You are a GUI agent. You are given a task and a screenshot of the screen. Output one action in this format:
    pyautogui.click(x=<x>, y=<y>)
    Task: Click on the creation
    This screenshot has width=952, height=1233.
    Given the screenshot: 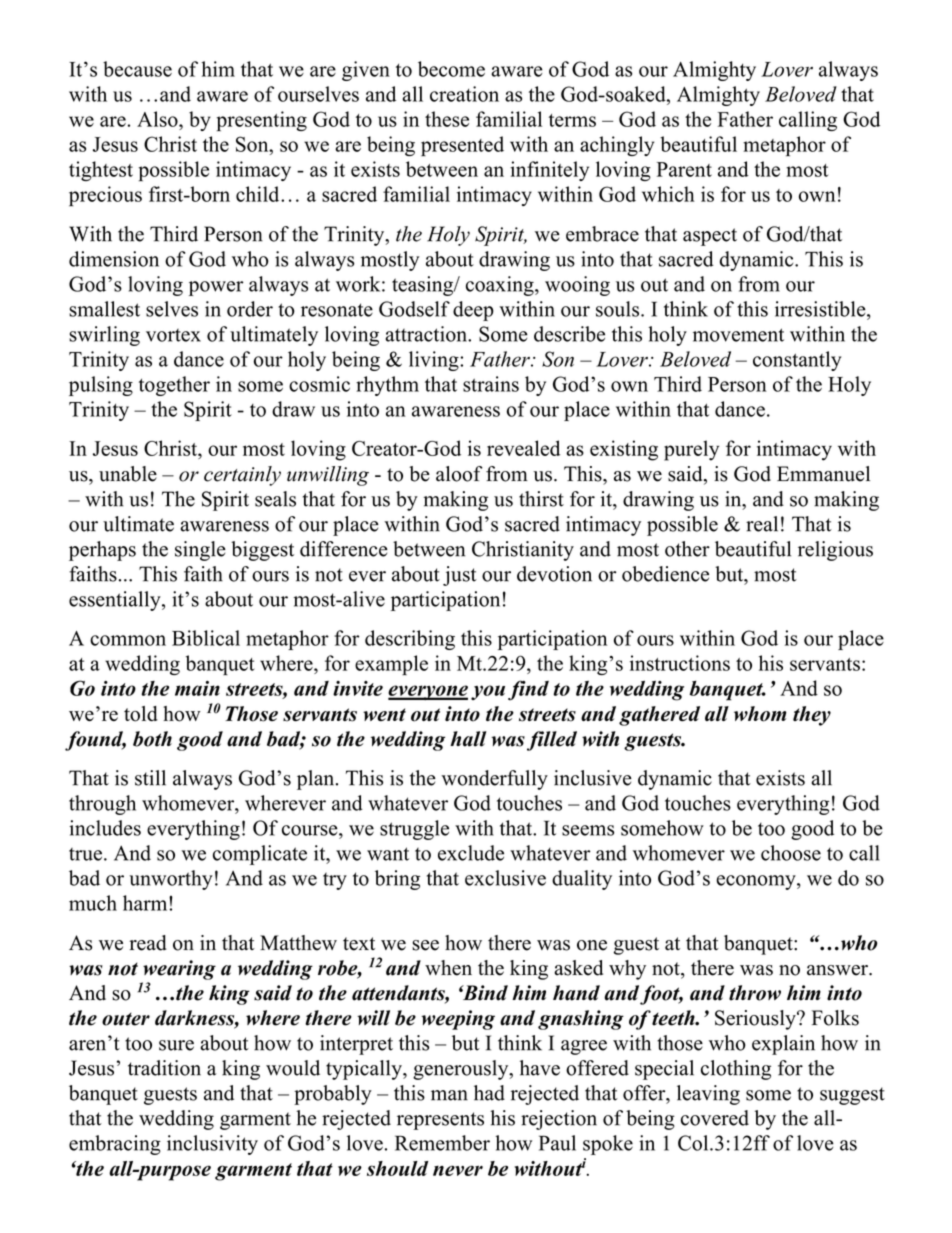 What is the action you would take?
    pyautogui.click(x=464, y=94)
